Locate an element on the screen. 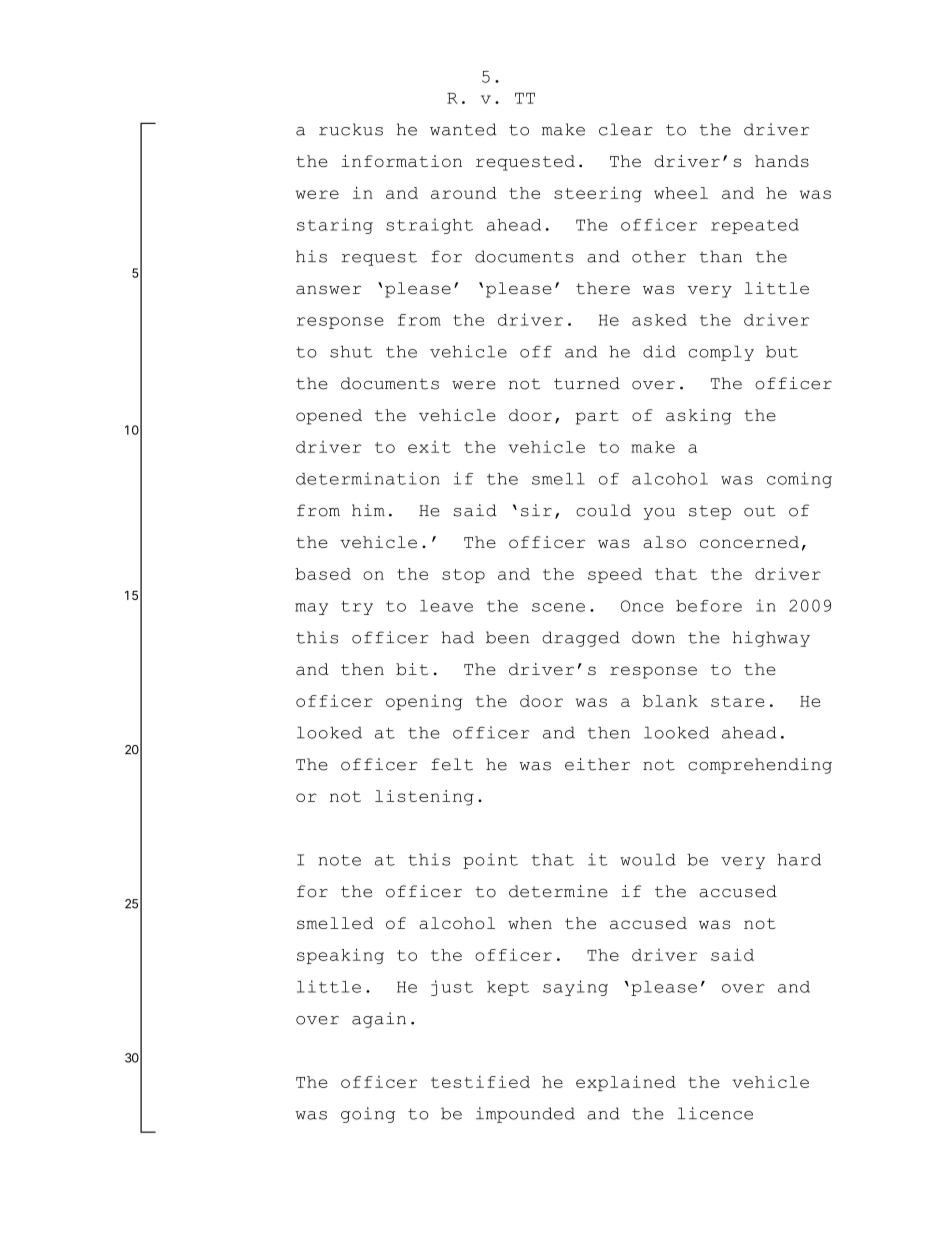 The width and height of the screenshot is (952, 1233). information is located at coordinates (402, 161).
